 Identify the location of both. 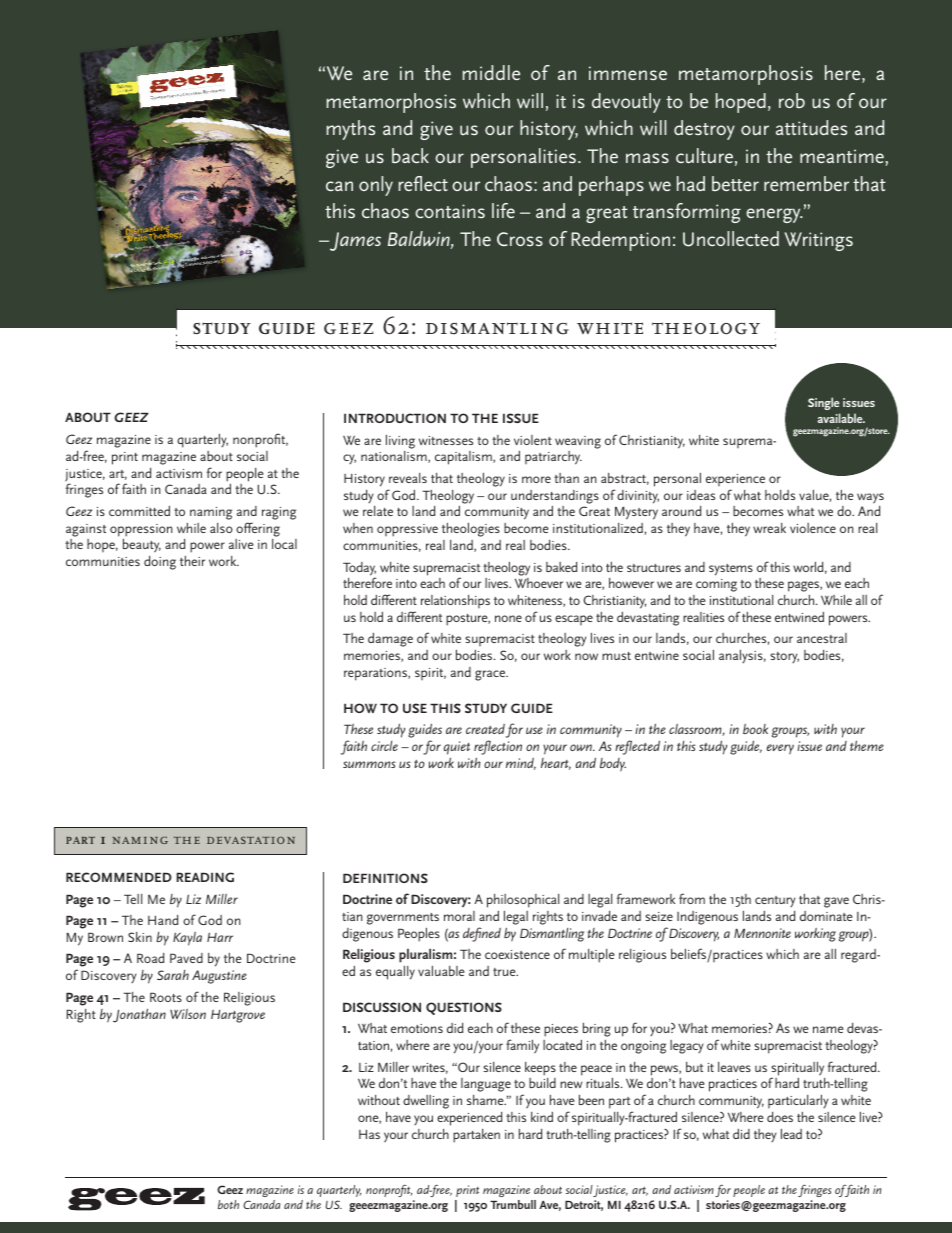
(228, 1204).
